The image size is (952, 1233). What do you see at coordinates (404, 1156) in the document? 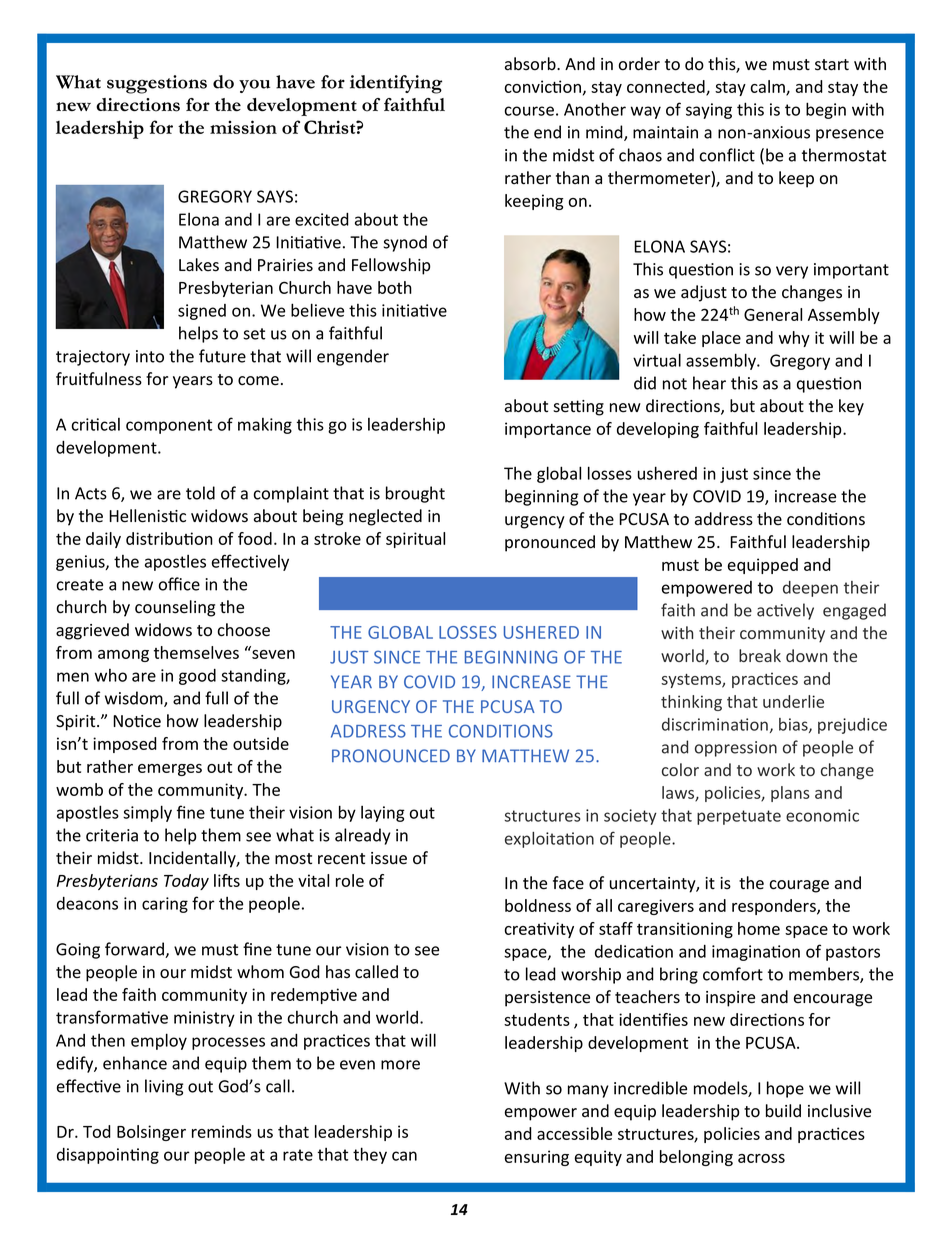
I see `can` at bounding box center [404, 1156].
